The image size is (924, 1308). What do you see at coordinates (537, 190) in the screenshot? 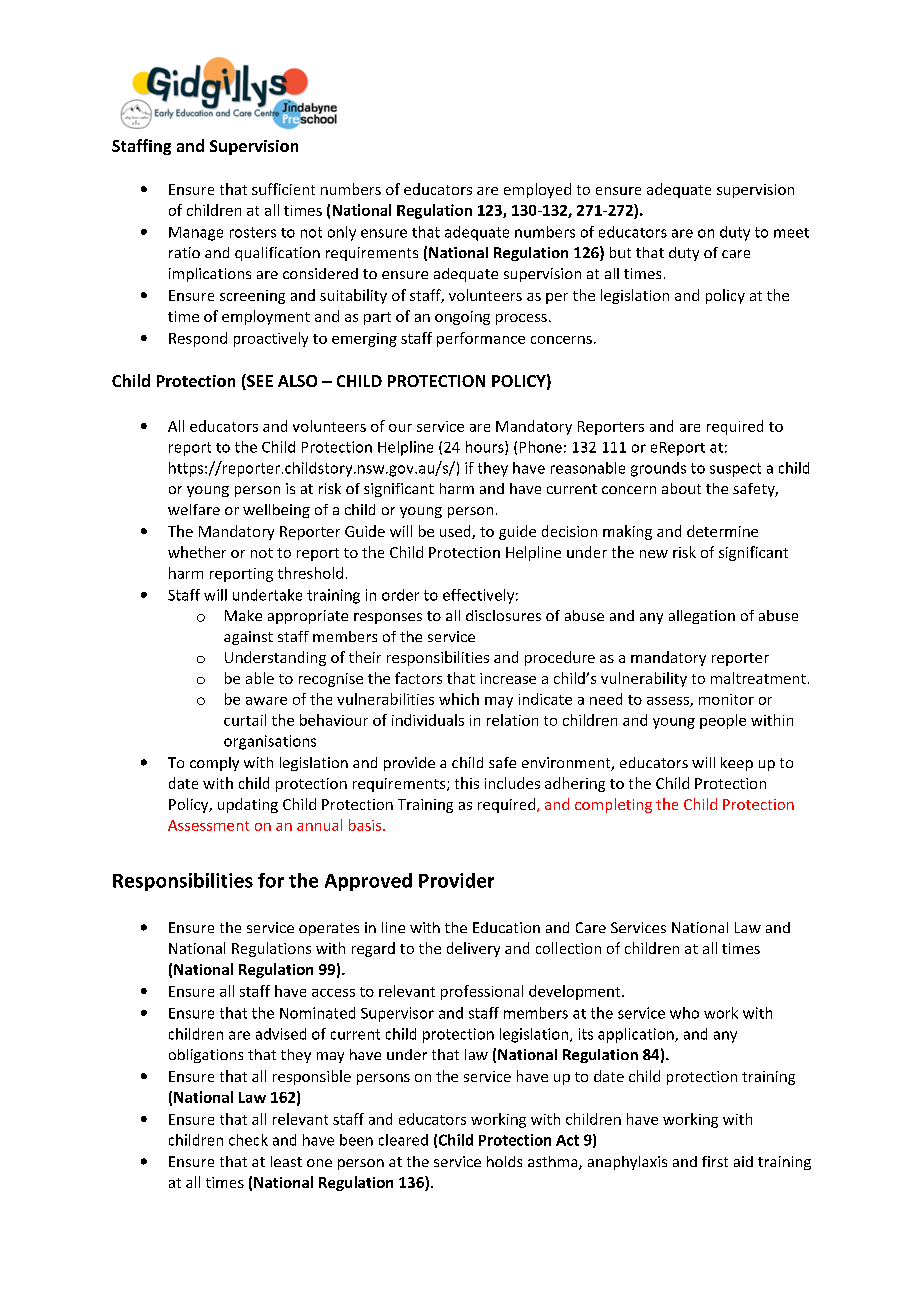
I see `employed` at bounding box center [537, 190].
